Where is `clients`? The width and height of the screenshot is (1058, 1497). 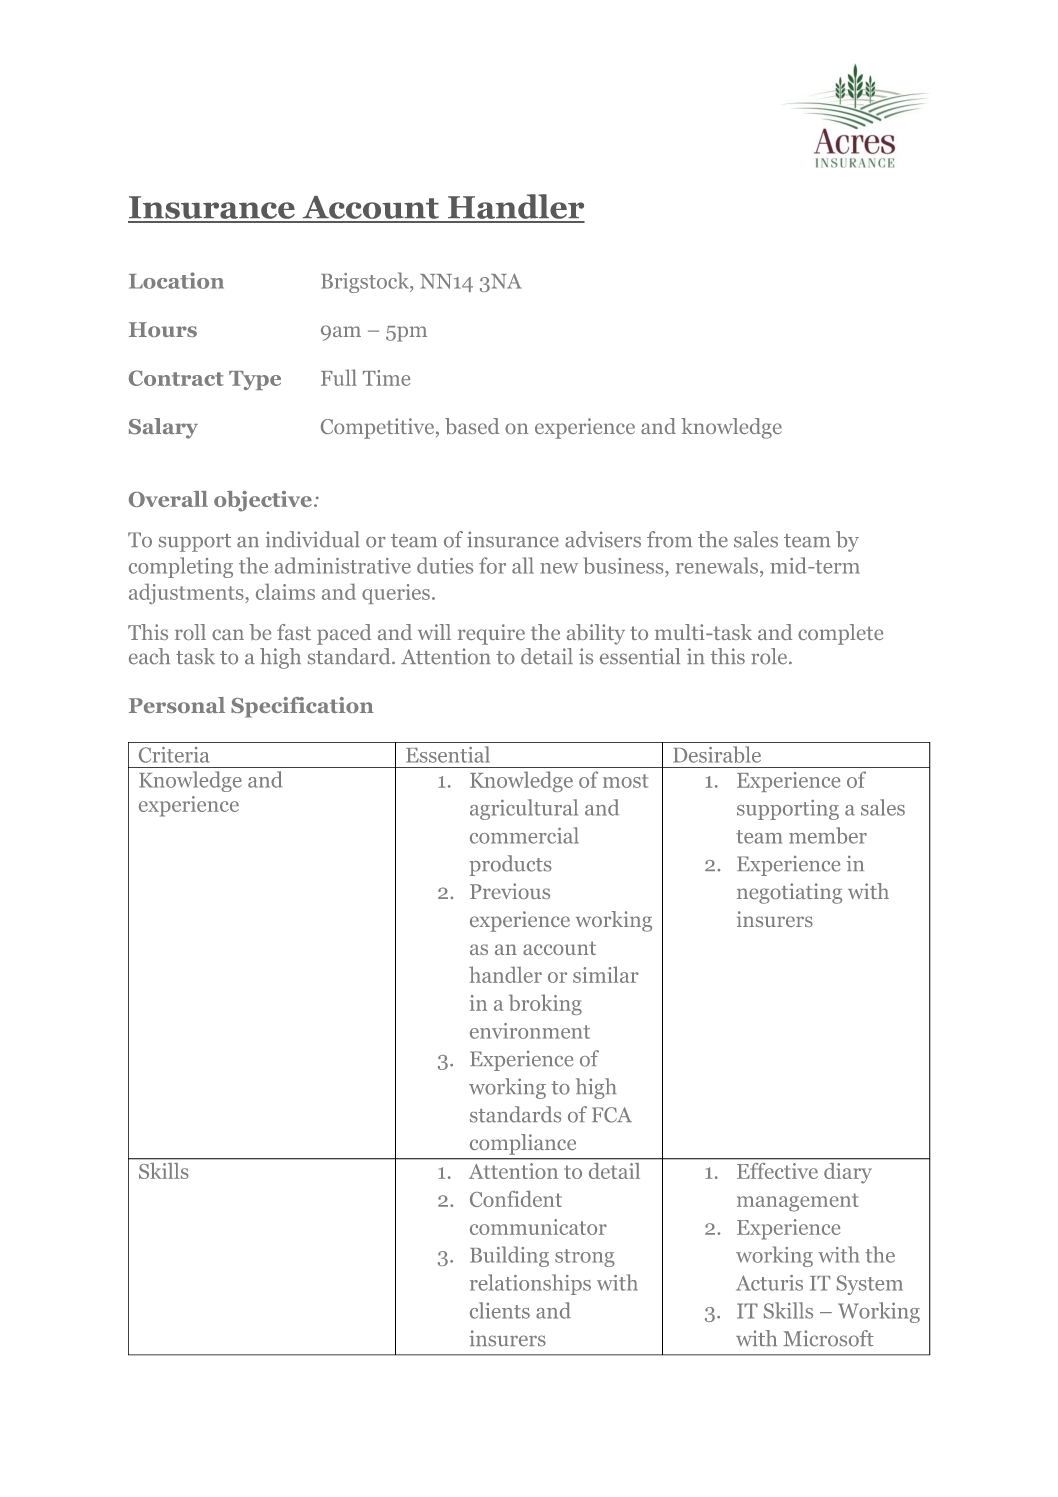
clients is located at coordinates (500, 1310).
